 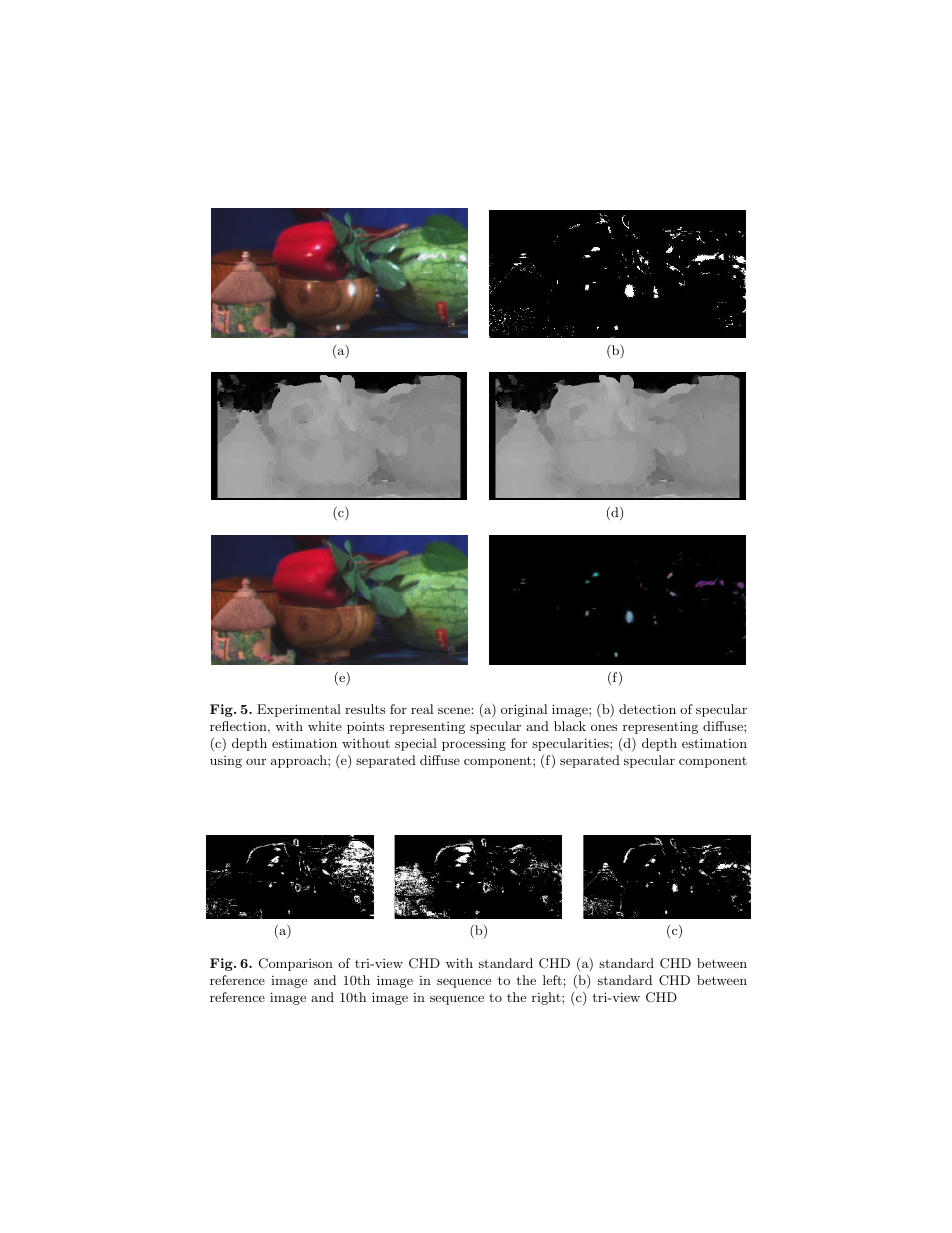 What do you see at coordinates (256, 761) in the document?
I see `our` at bounding box center [256, 761].
